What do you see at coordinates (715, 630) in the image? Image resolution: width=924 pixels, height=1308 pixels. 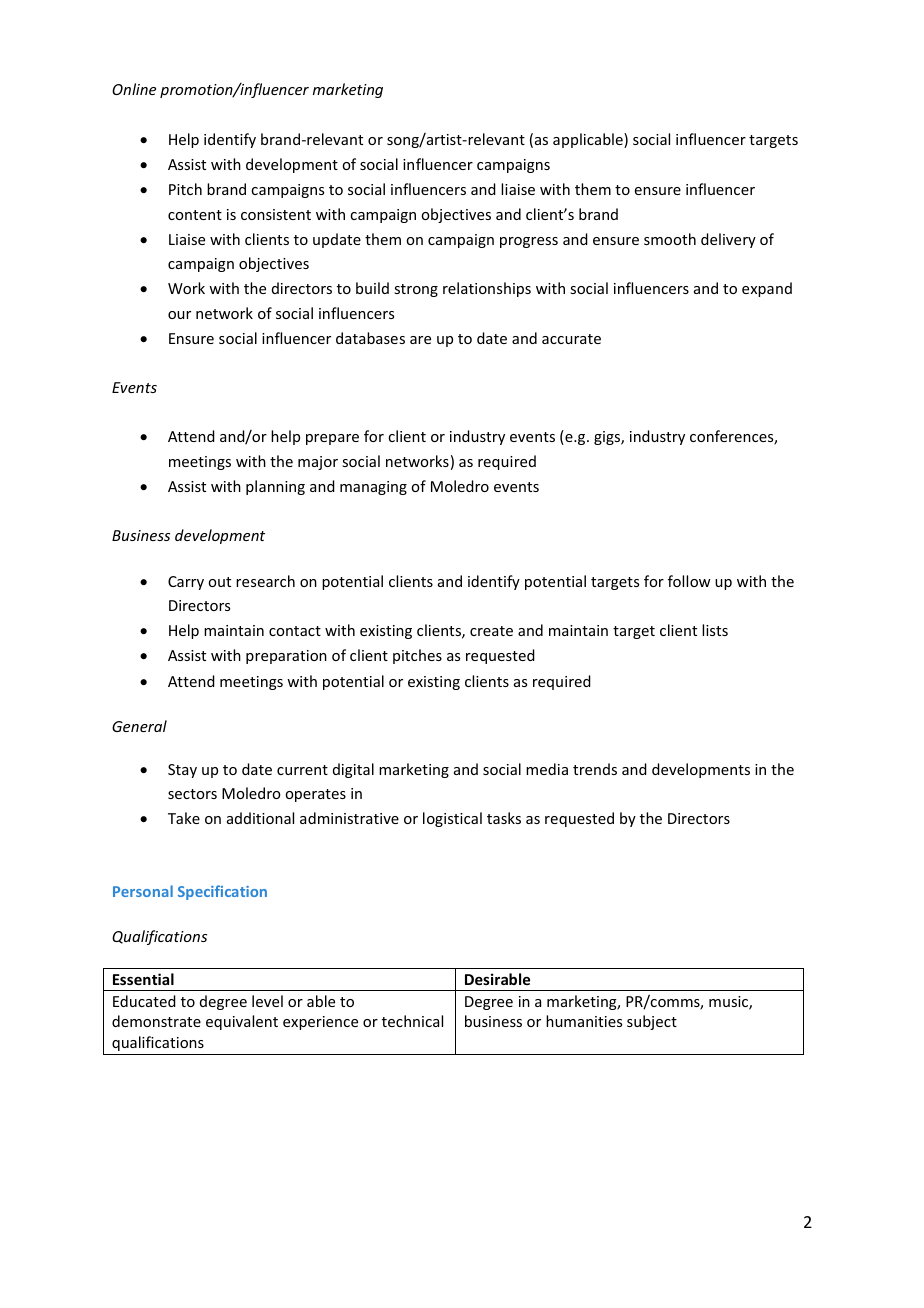 I see `lists` at bounding box center [715, 630].
